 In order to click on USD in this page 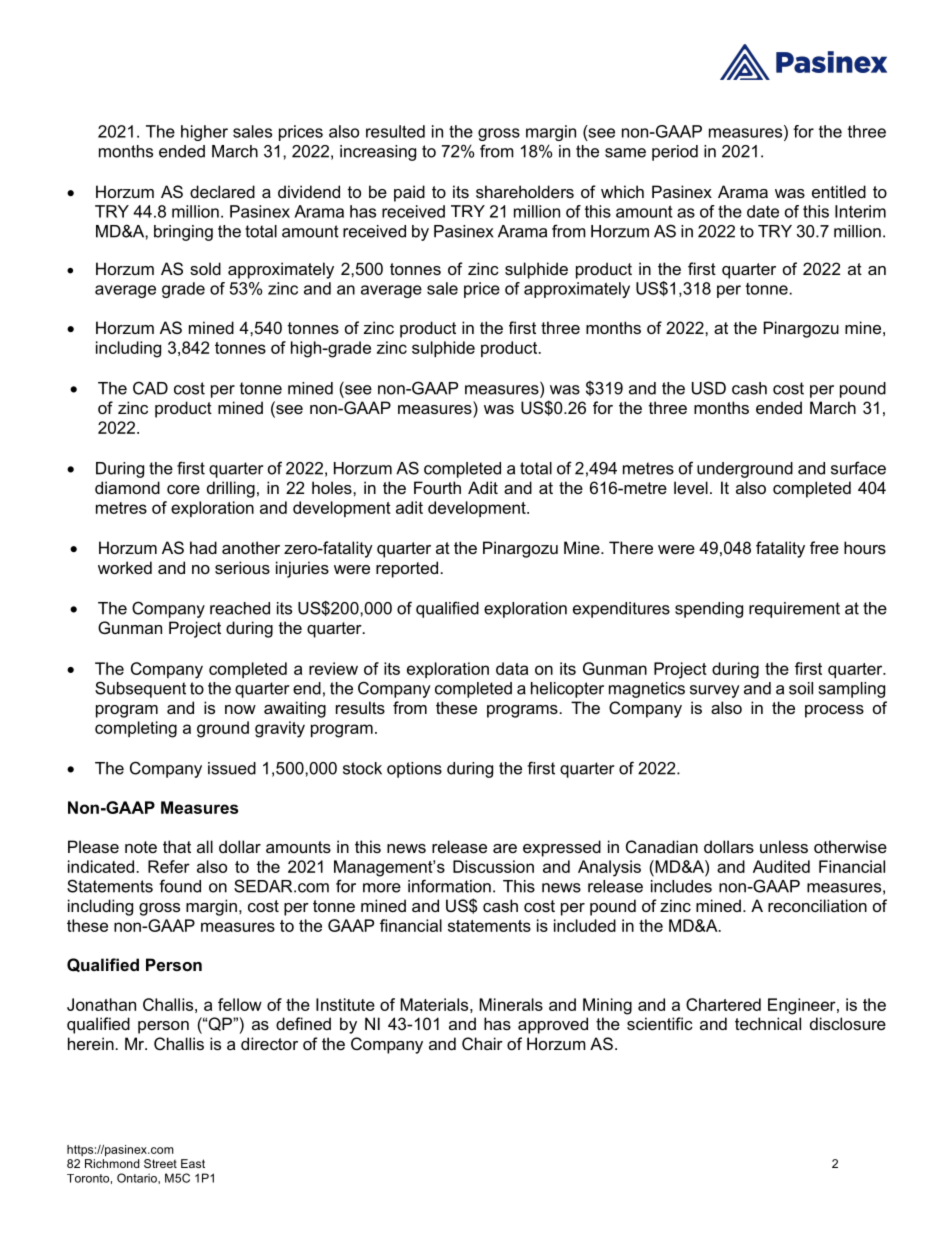, I will do `click(709, 388)`.
